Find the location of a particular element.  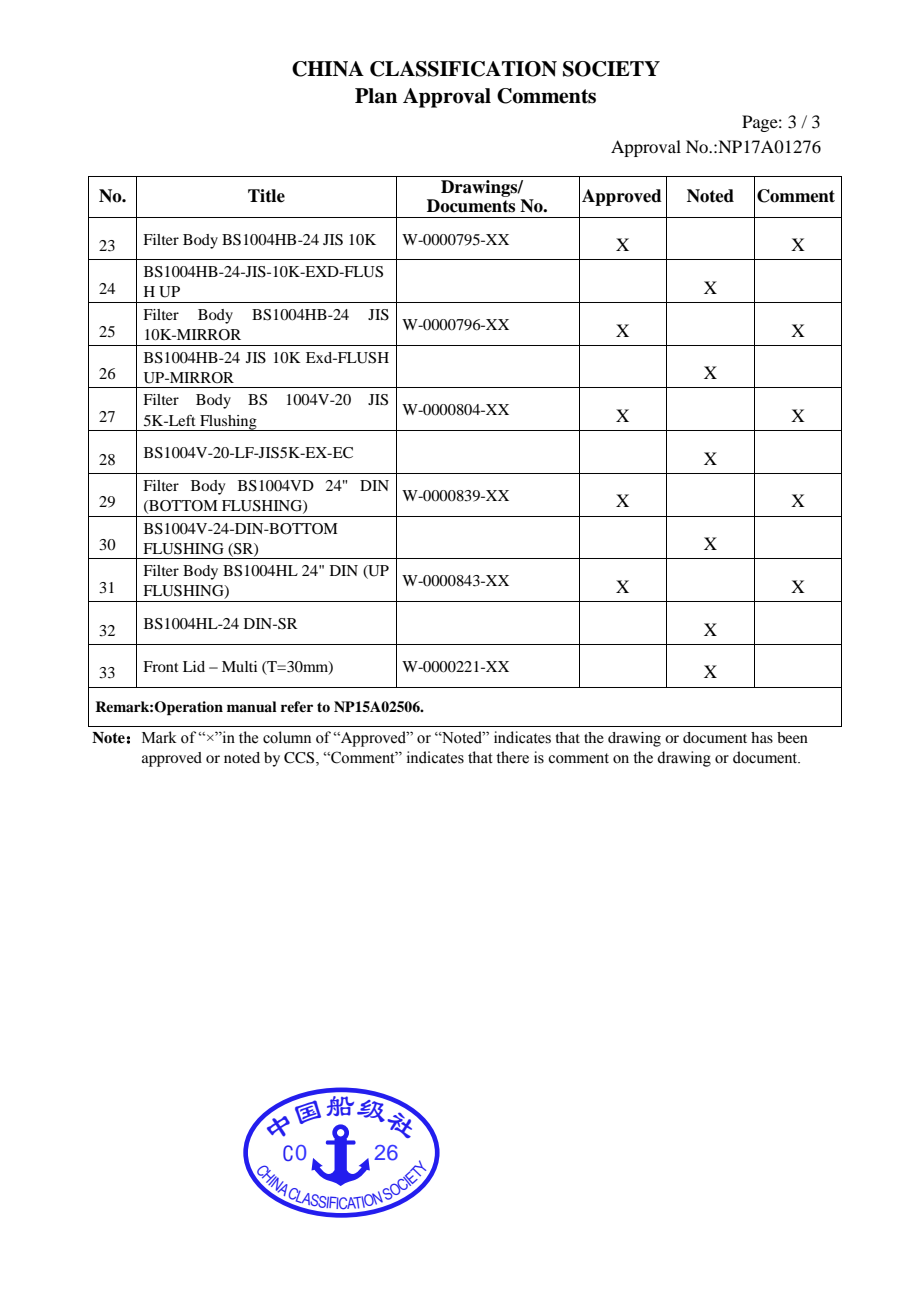

been is located at coordinates (792, 737).
